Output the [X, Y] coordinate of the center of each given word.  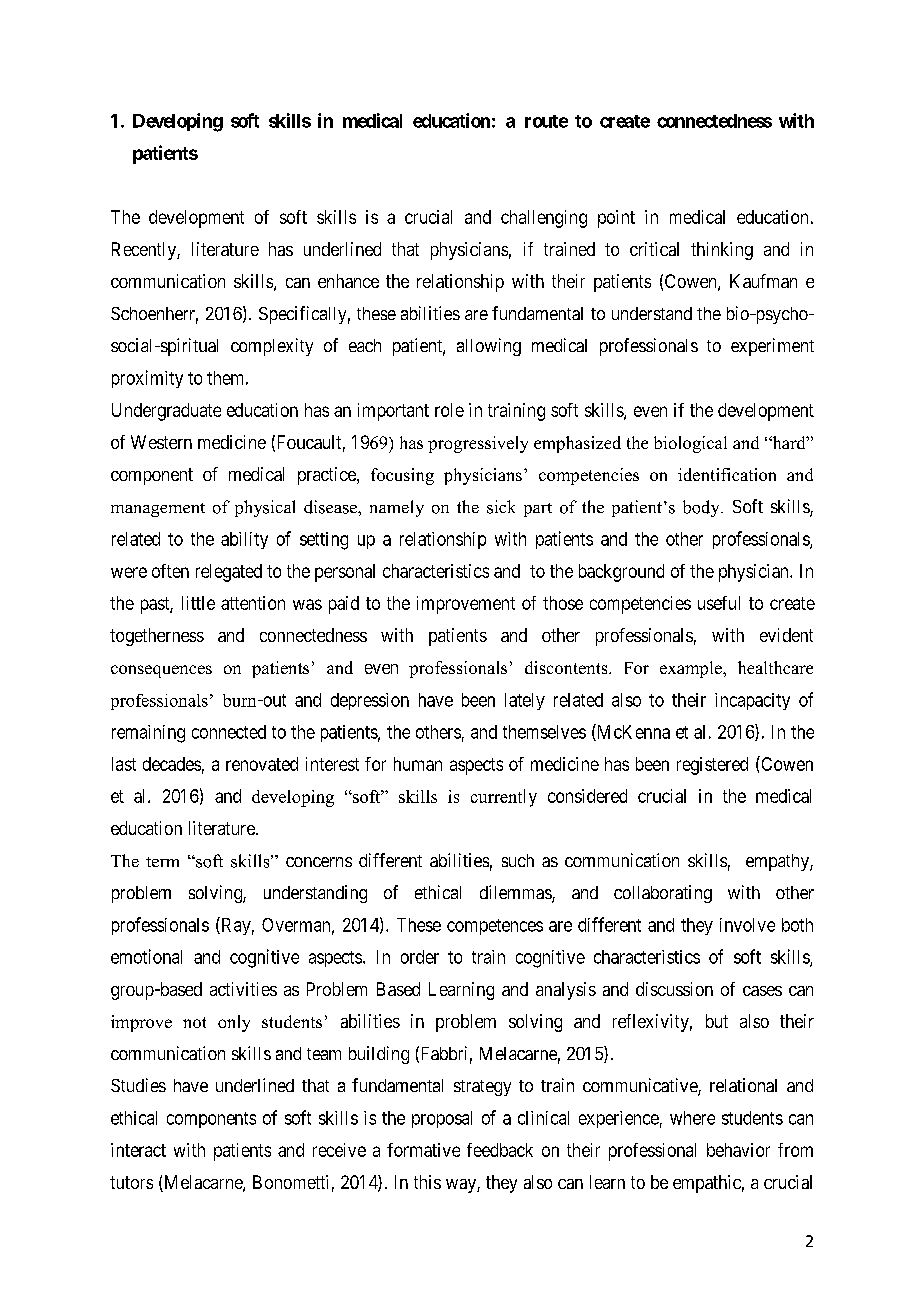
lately [525, 701]
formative [423, 1150]
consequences [161, 671]
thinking [722, 251]
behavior [738, 1150]
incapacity [752, 701]
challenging [544, 219]
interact [138, 1150]
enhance [348, 281]
